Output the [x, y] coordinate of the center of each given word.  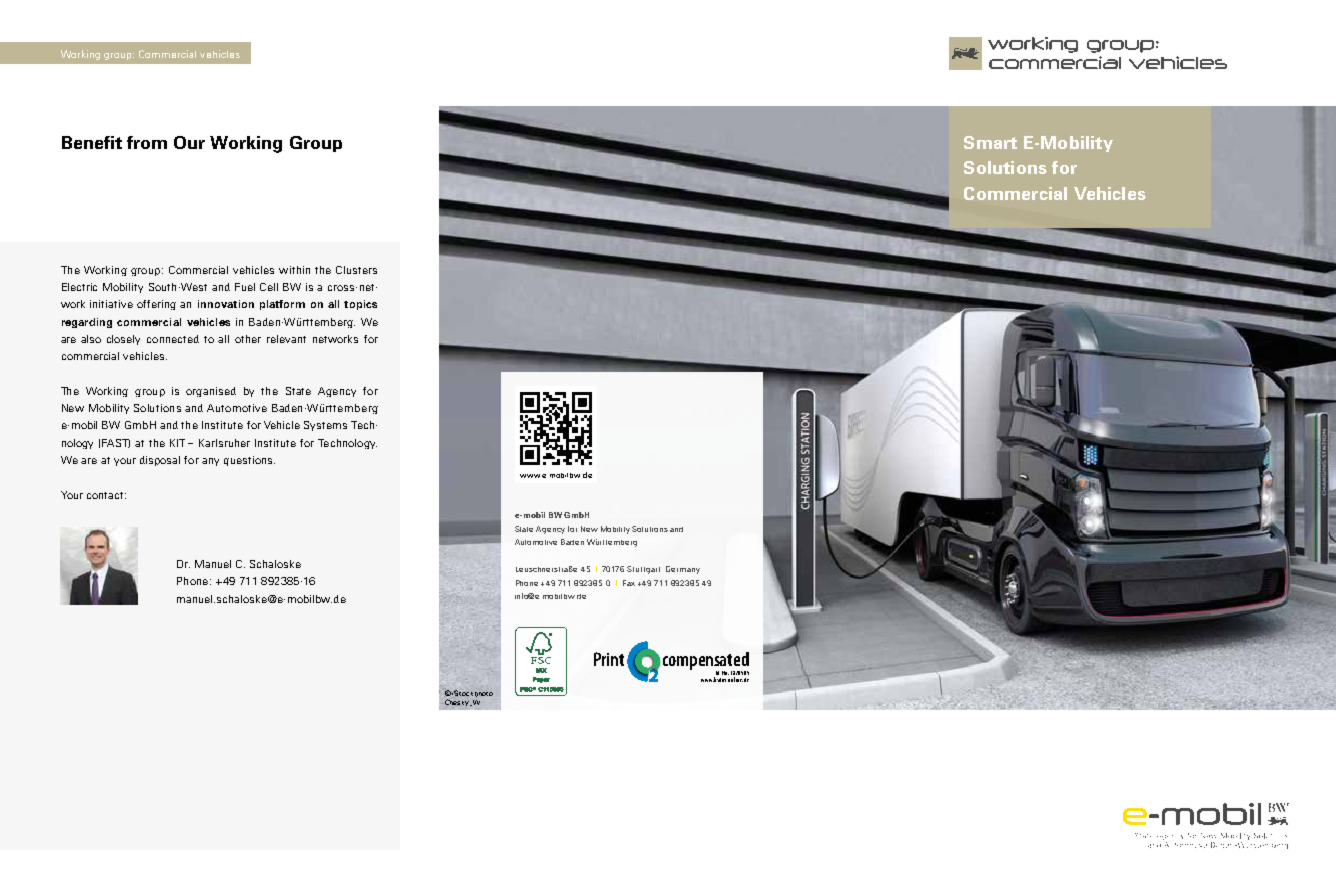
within [294, 270]
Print [609, 659]
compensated [706, 662]
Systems [325, 426]
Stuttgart [643, 570]
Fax [629, 583]
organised [211, 392]
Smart [990, 142]
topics [360, 305]
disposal [160, 461]
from [147, 142]
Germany [683, 570]
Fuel [245, 287]
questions [249, 461]
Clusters [356, 270]
